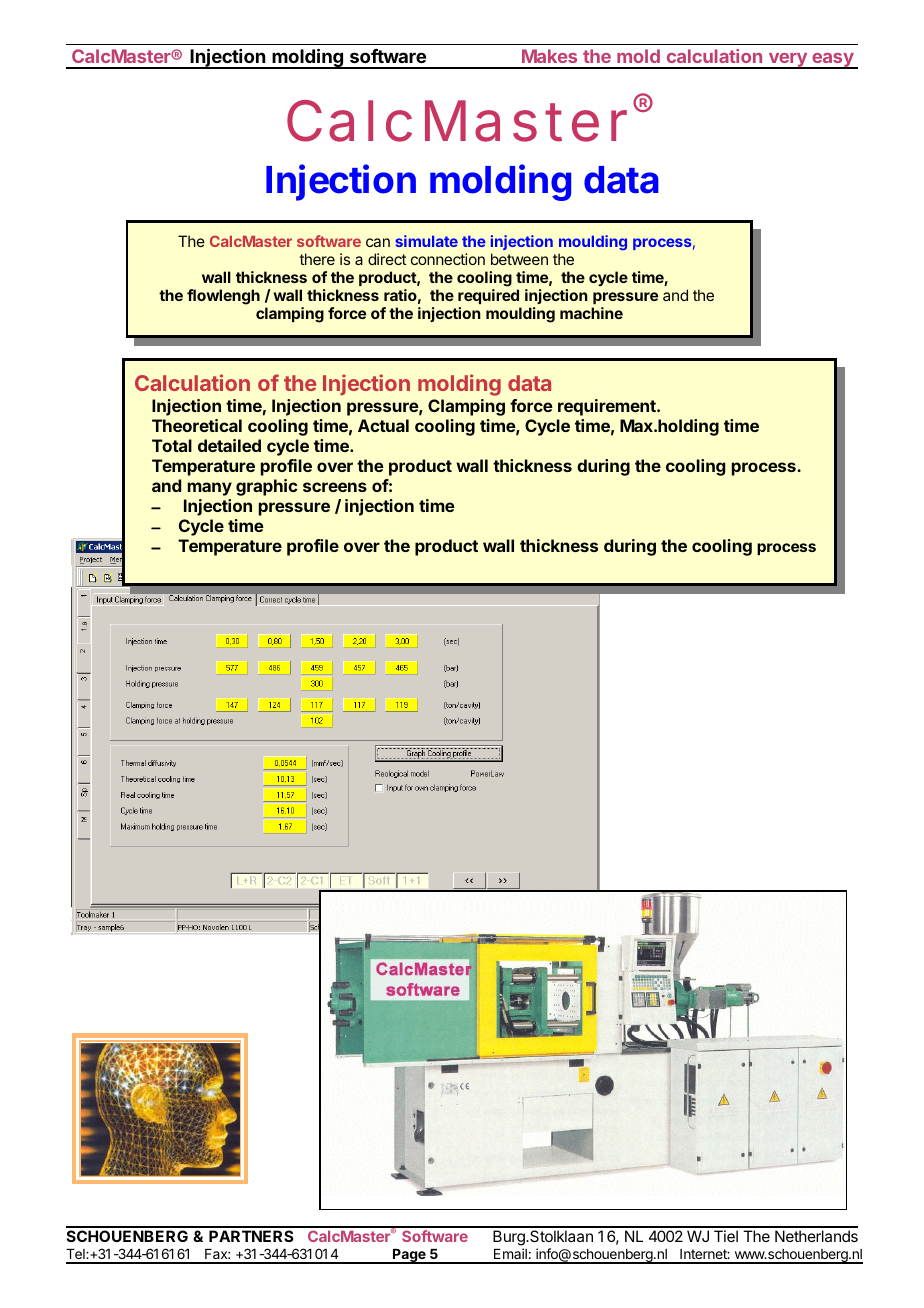 The height and width of the page is (1308, 924). What do you see at coordinates (267, 487) in the page?
I see `graphic` at bounding box center [267, 487].
